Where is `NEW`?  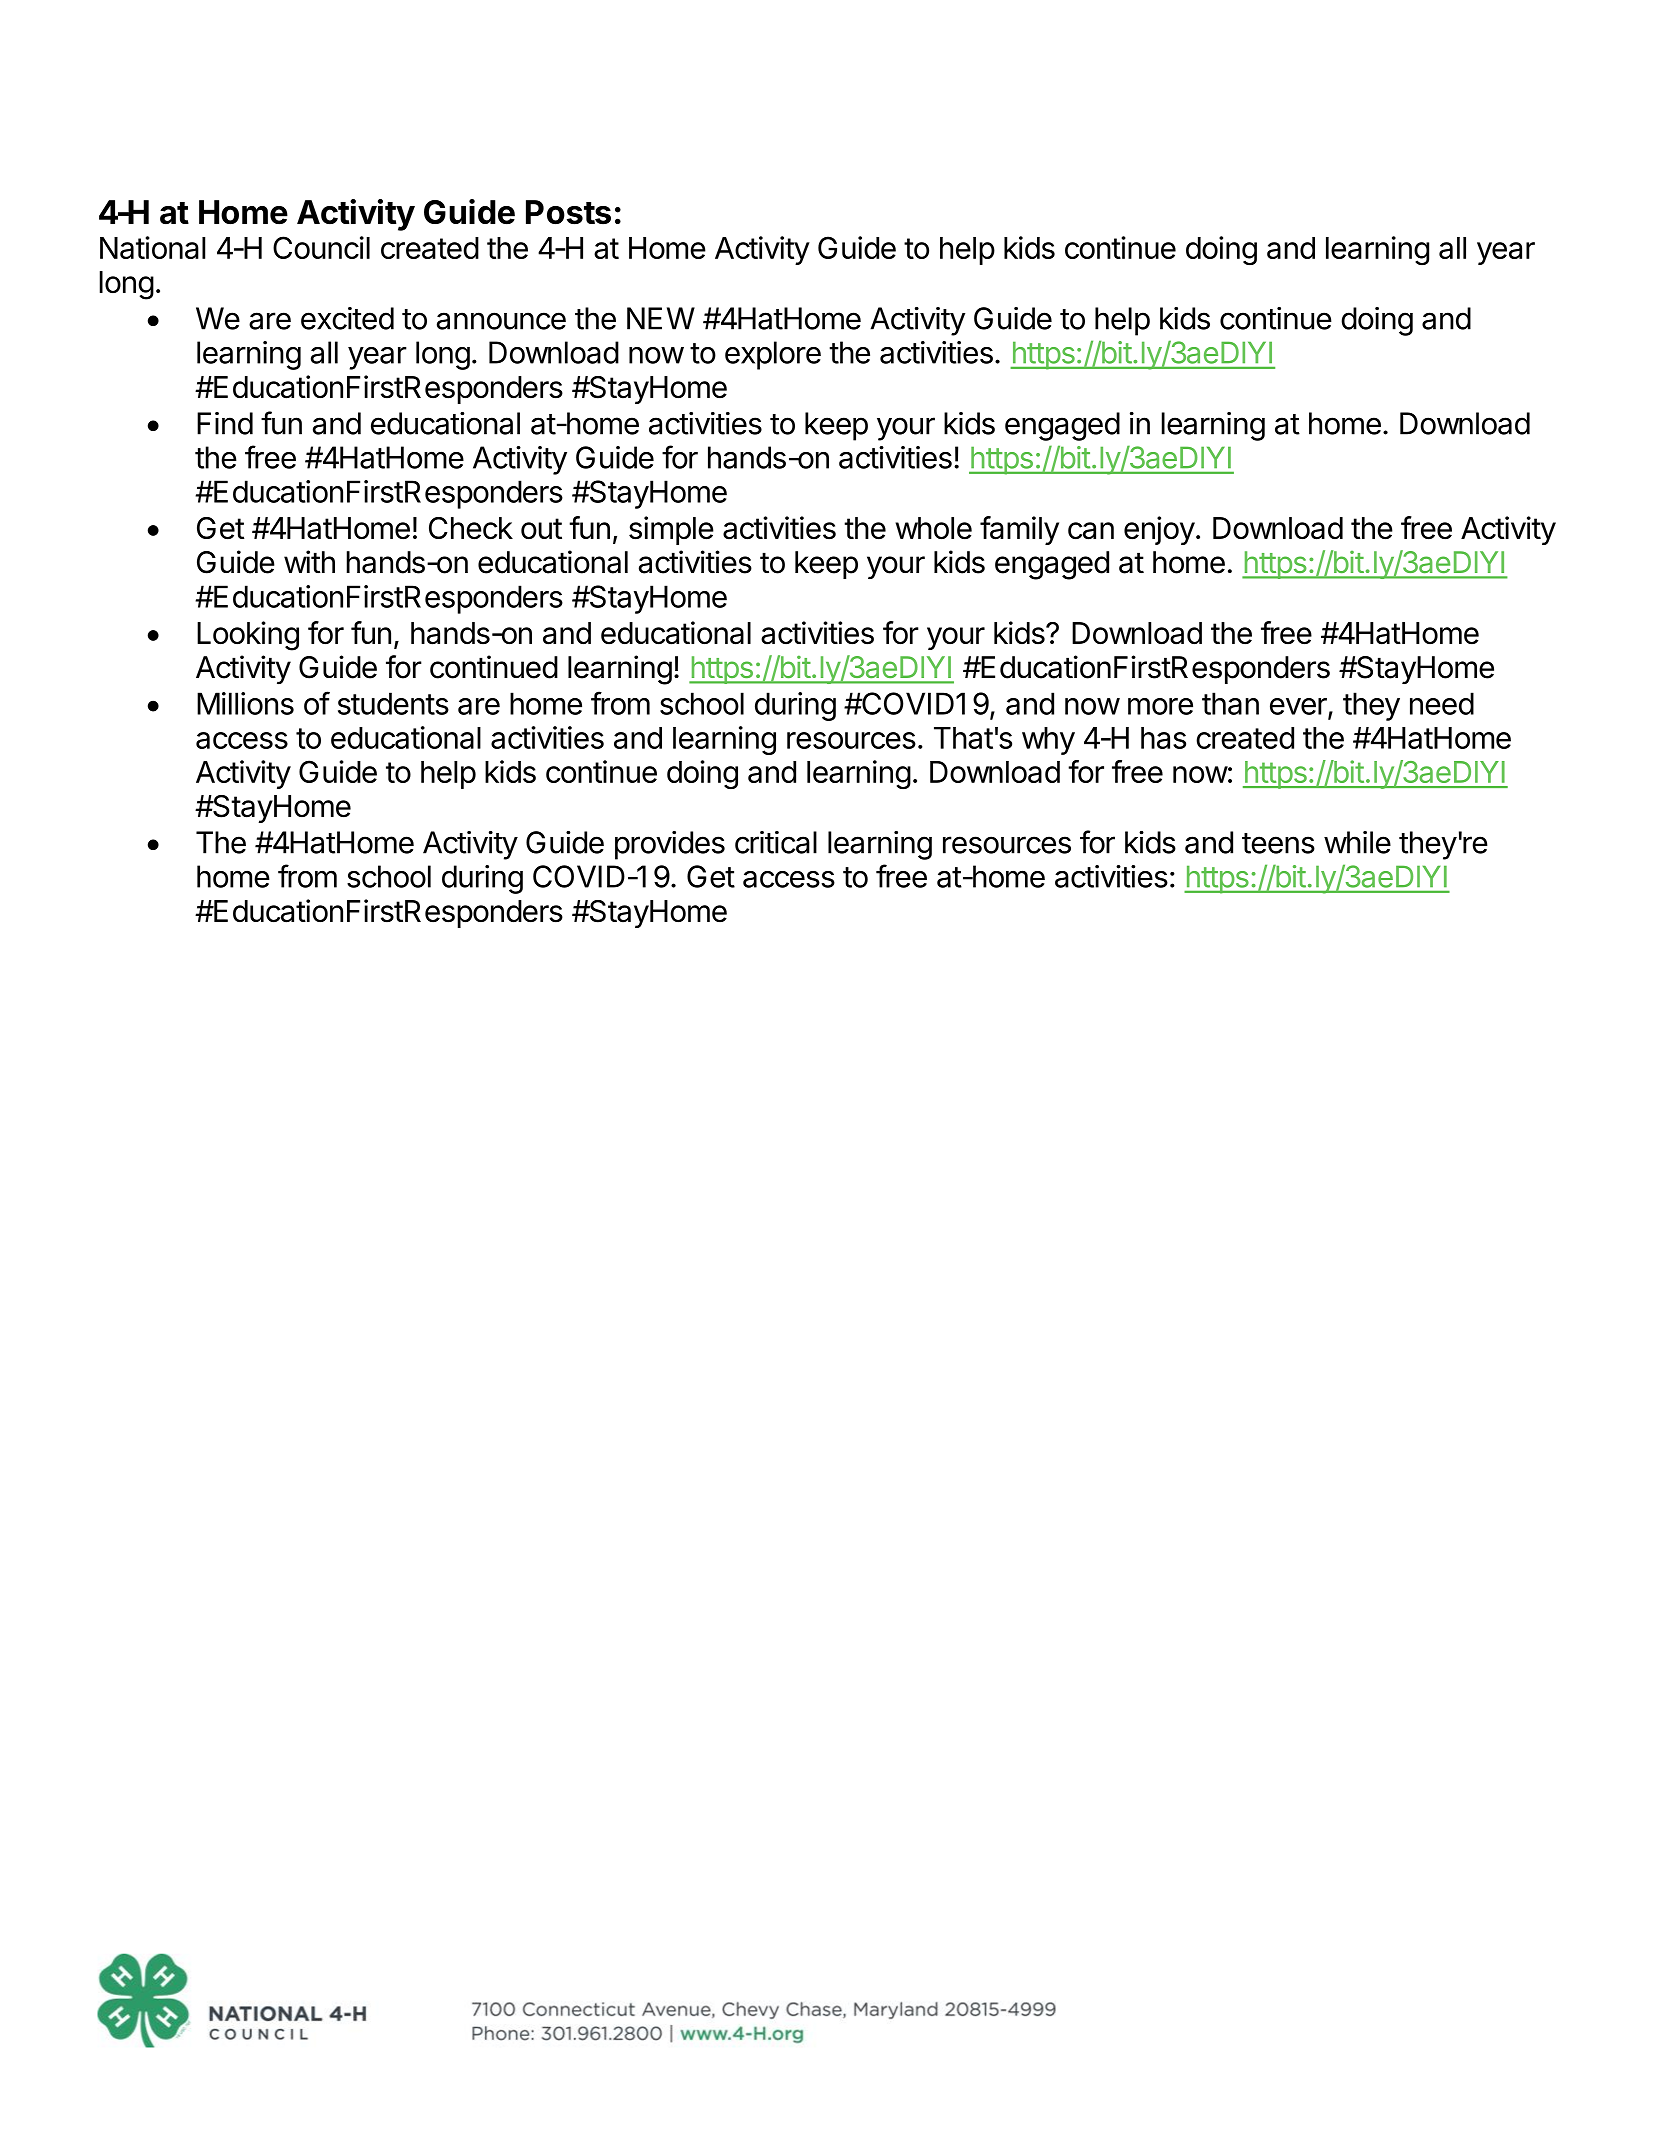 NEW is located at coordinates (661, 318).
